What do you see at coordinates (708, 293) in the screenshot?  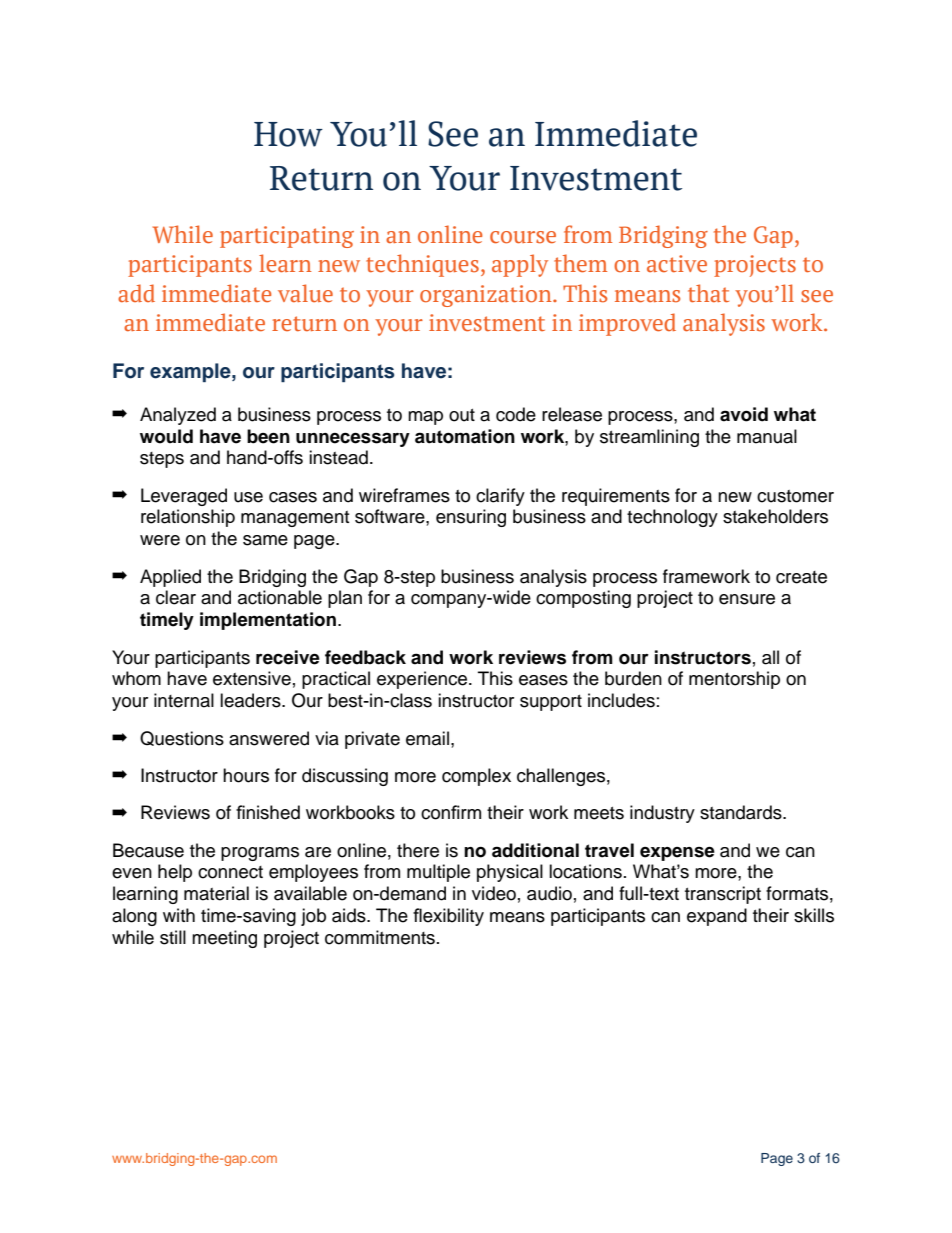 I see `that` at bounding box center [708, 293].
